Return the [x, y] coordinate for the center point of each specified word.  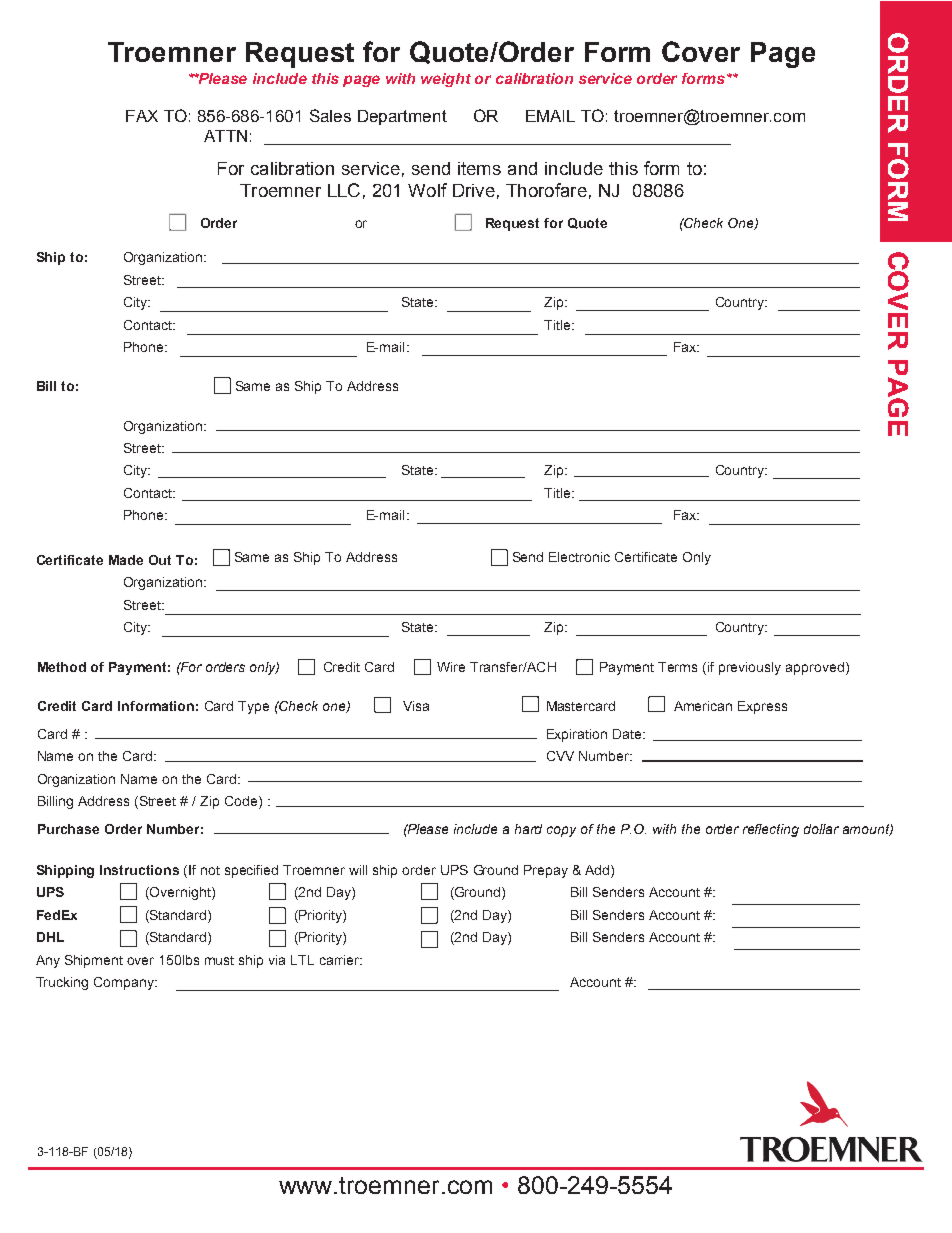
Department [402, 117]
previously [750, 668]
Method [62, 667]
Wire [451, 667]
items [479, 168]
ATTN [225, 136]
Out [160, 560]
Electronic [579, 557]
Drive [474, 190]
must [219, 960]
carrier [341, 960]
